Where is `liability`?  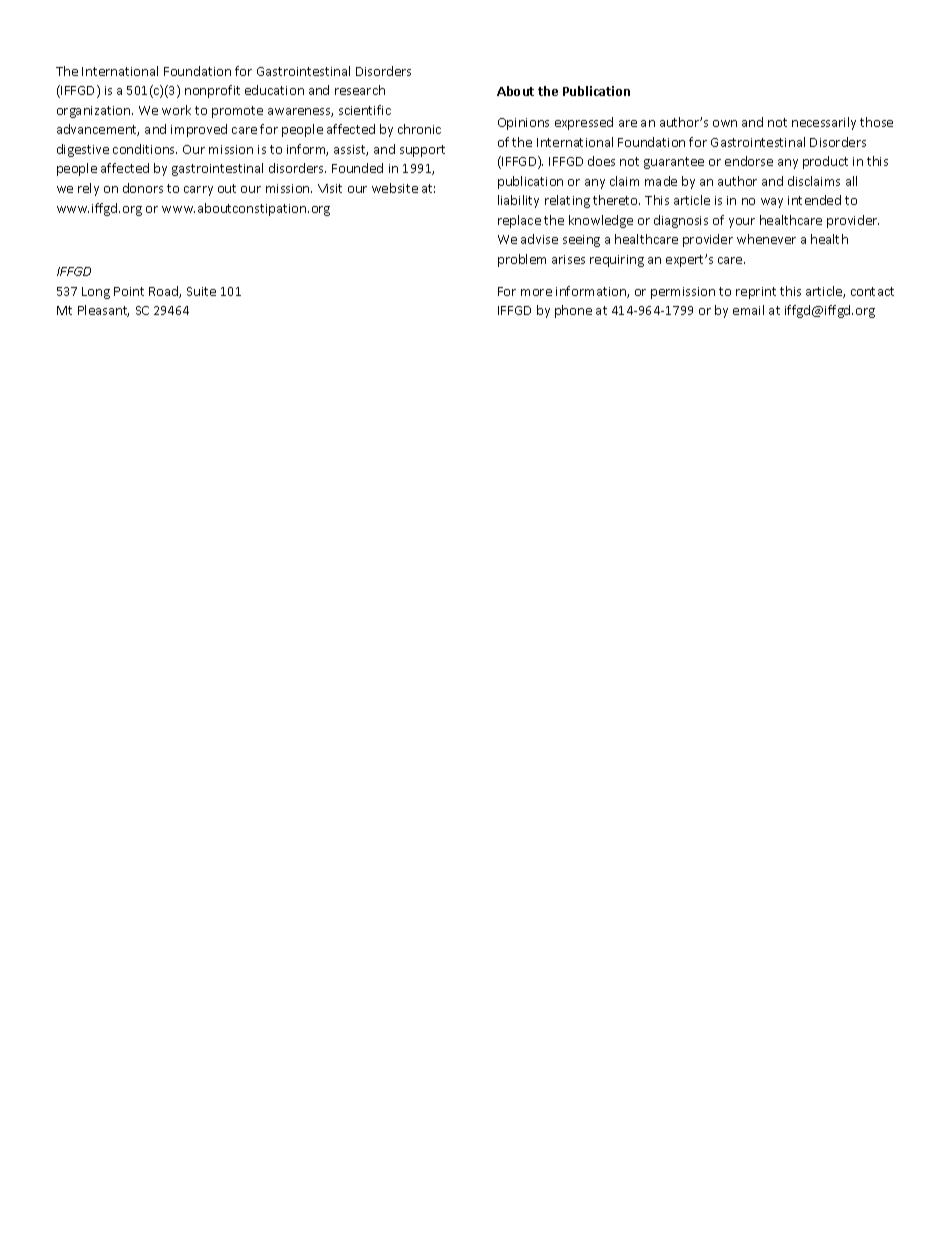 liability is located at coordinates (518, 201).
